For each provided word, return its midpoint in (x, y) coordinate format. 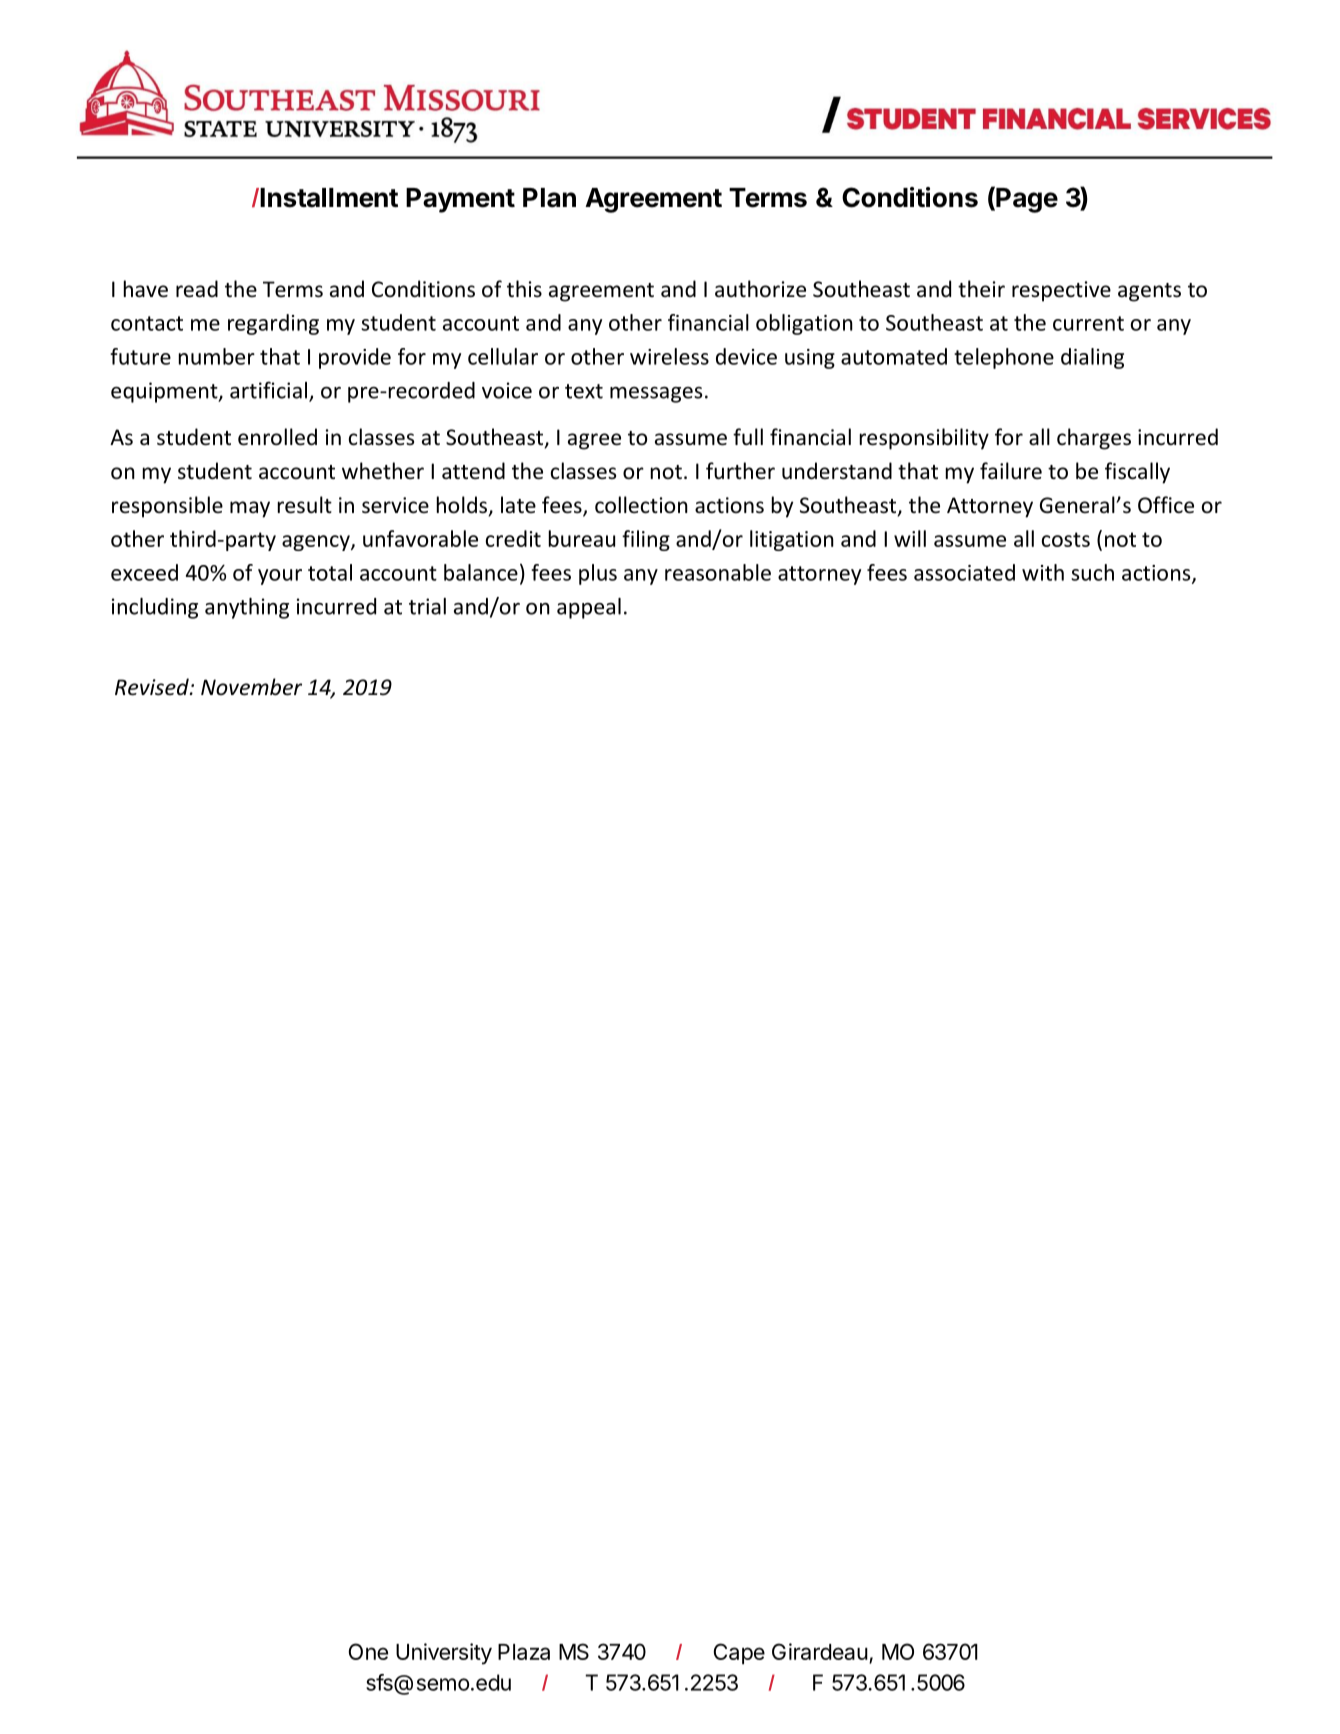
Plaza (524, 1652)
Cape (739, 1654)
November (251, 687)
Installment (328, 198)
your (280, 577)
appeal (589, 608)
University (444, 1654)
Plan (549, 198)
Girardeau (820, 1651)
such (1092, 572)
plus (598, 574)
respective (1061, 291)
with (1043, 572)
